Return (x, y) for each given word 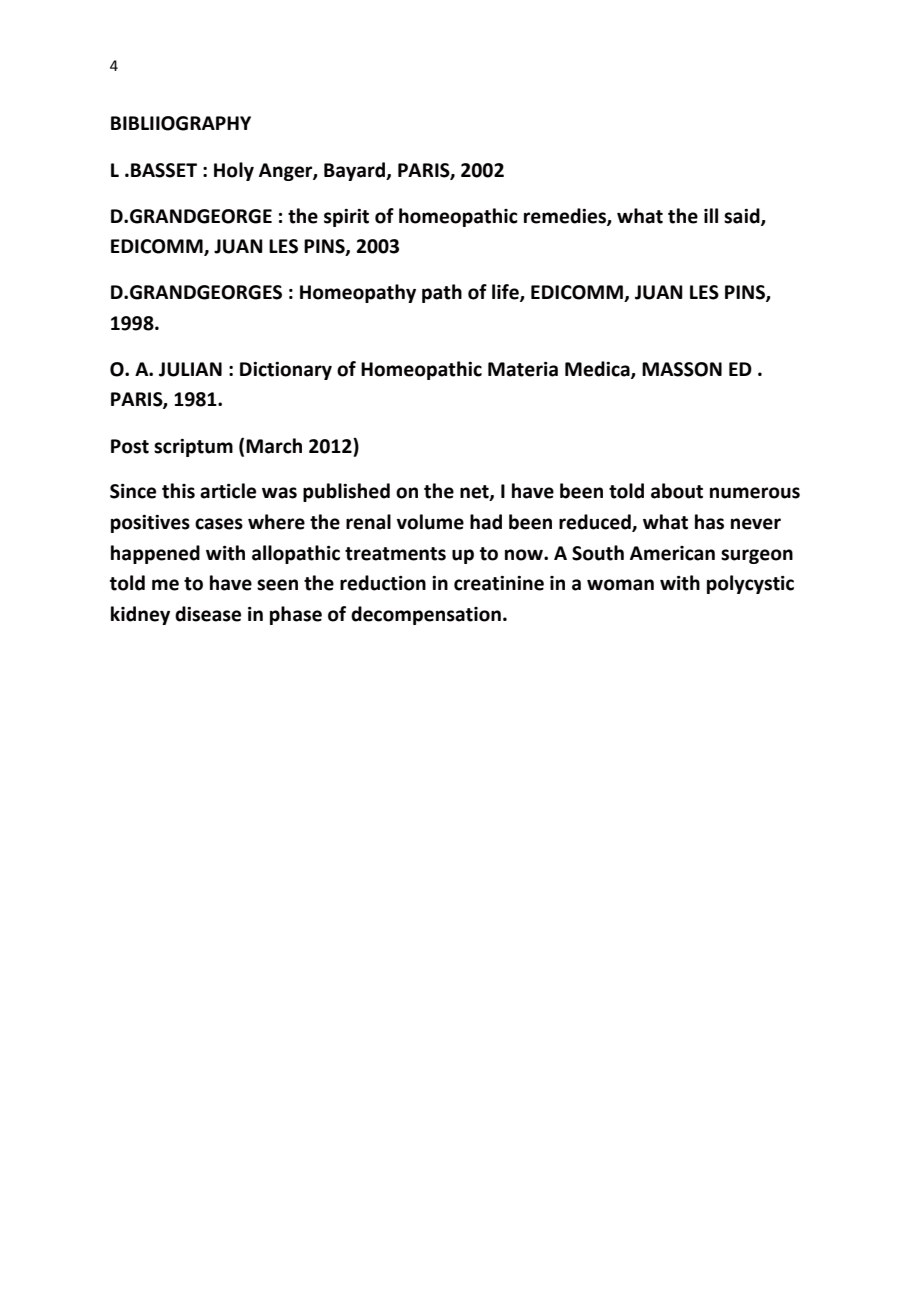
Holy (234, 171)
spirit (346, 218)
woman (620, 585)
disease (208, 614)
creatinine (499, 583)
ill (711, 215)
